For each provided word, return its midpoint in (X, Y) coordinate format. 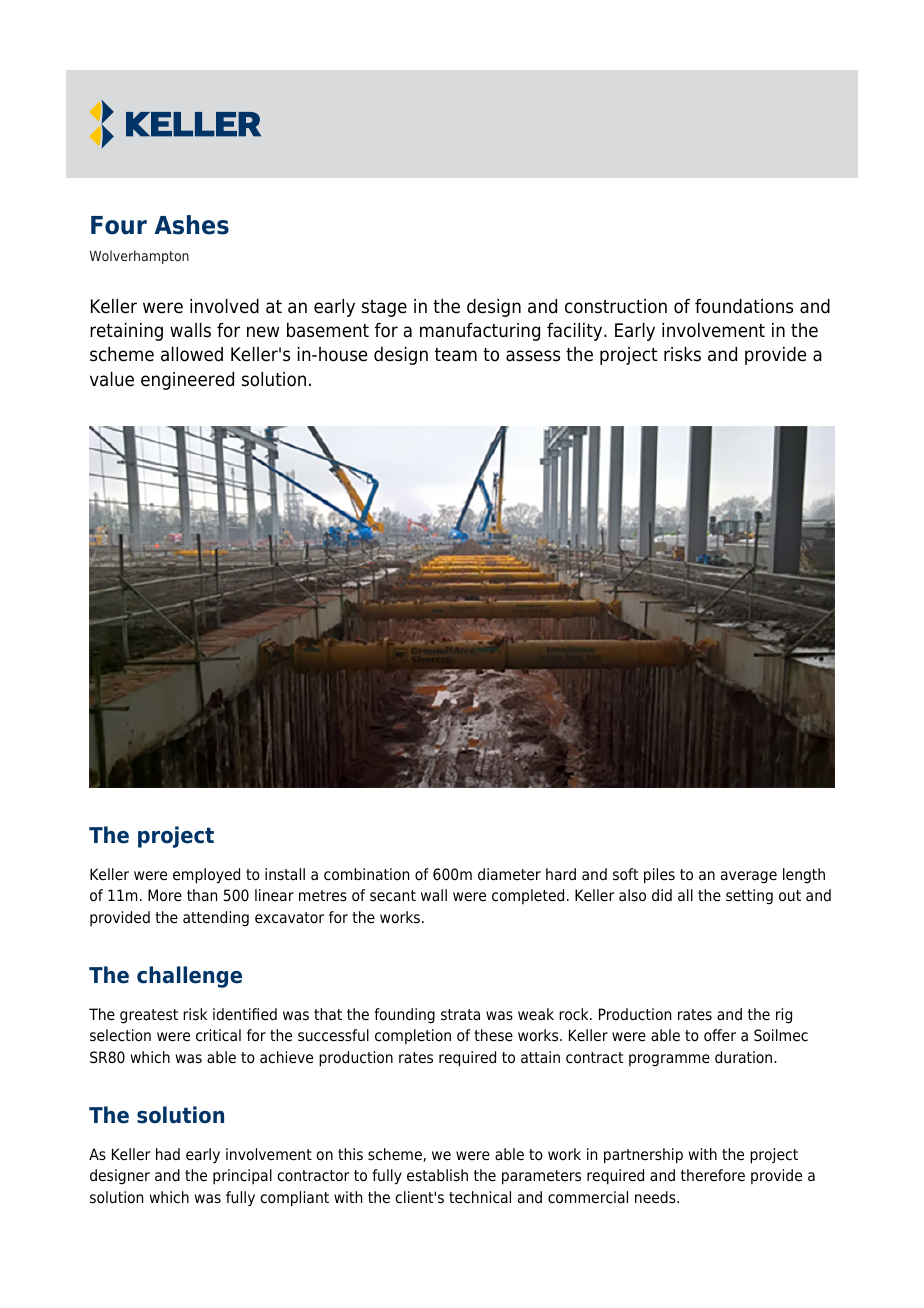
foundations (744, 306)
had (168, 1154)
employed (206, 876)
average (749, 877)
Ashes (192, 225)
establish (437, 1175)
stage (384, 308)
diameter (509, 874)
